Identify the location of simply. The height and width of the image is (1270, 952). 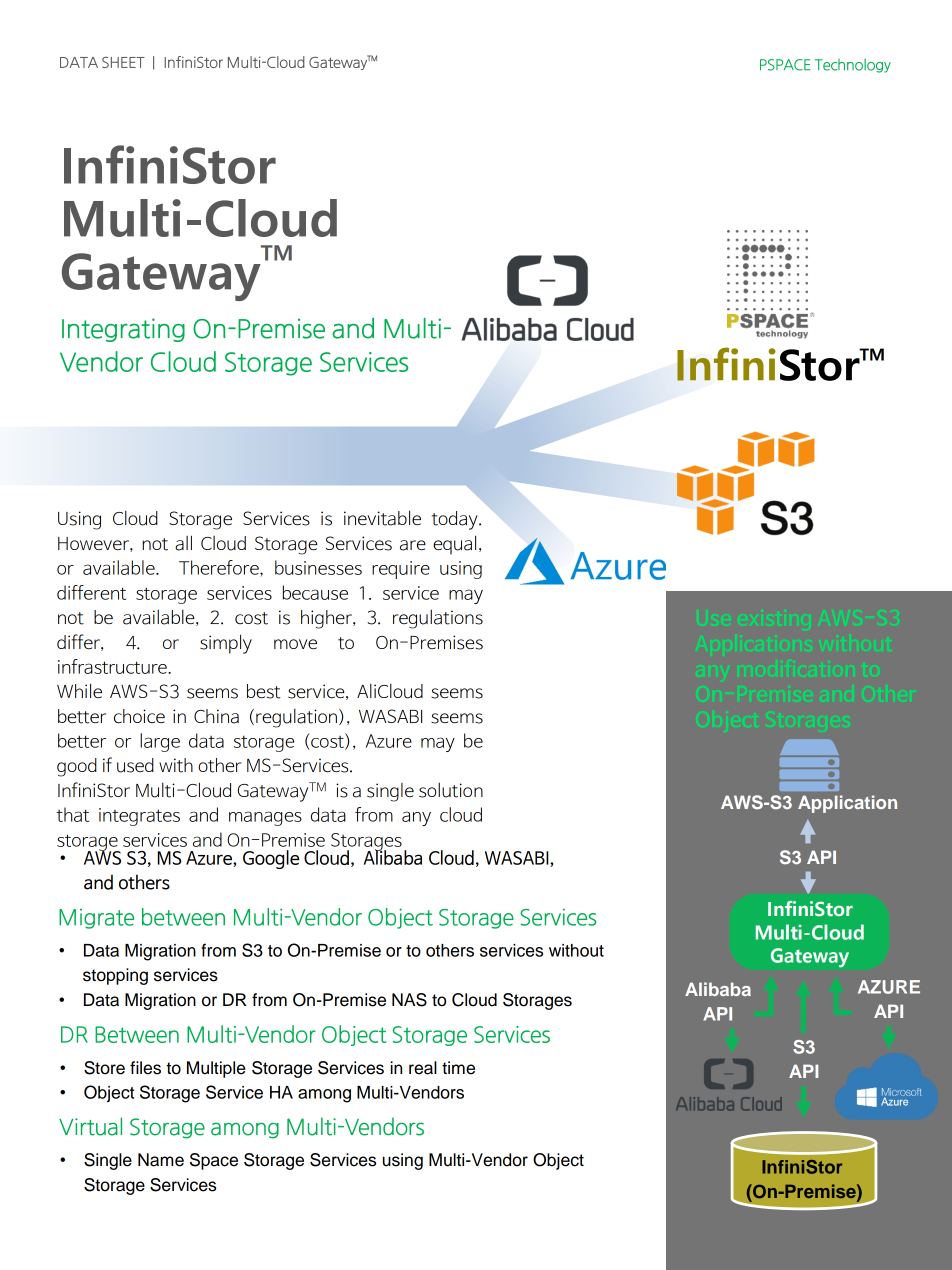
(226, 644).
